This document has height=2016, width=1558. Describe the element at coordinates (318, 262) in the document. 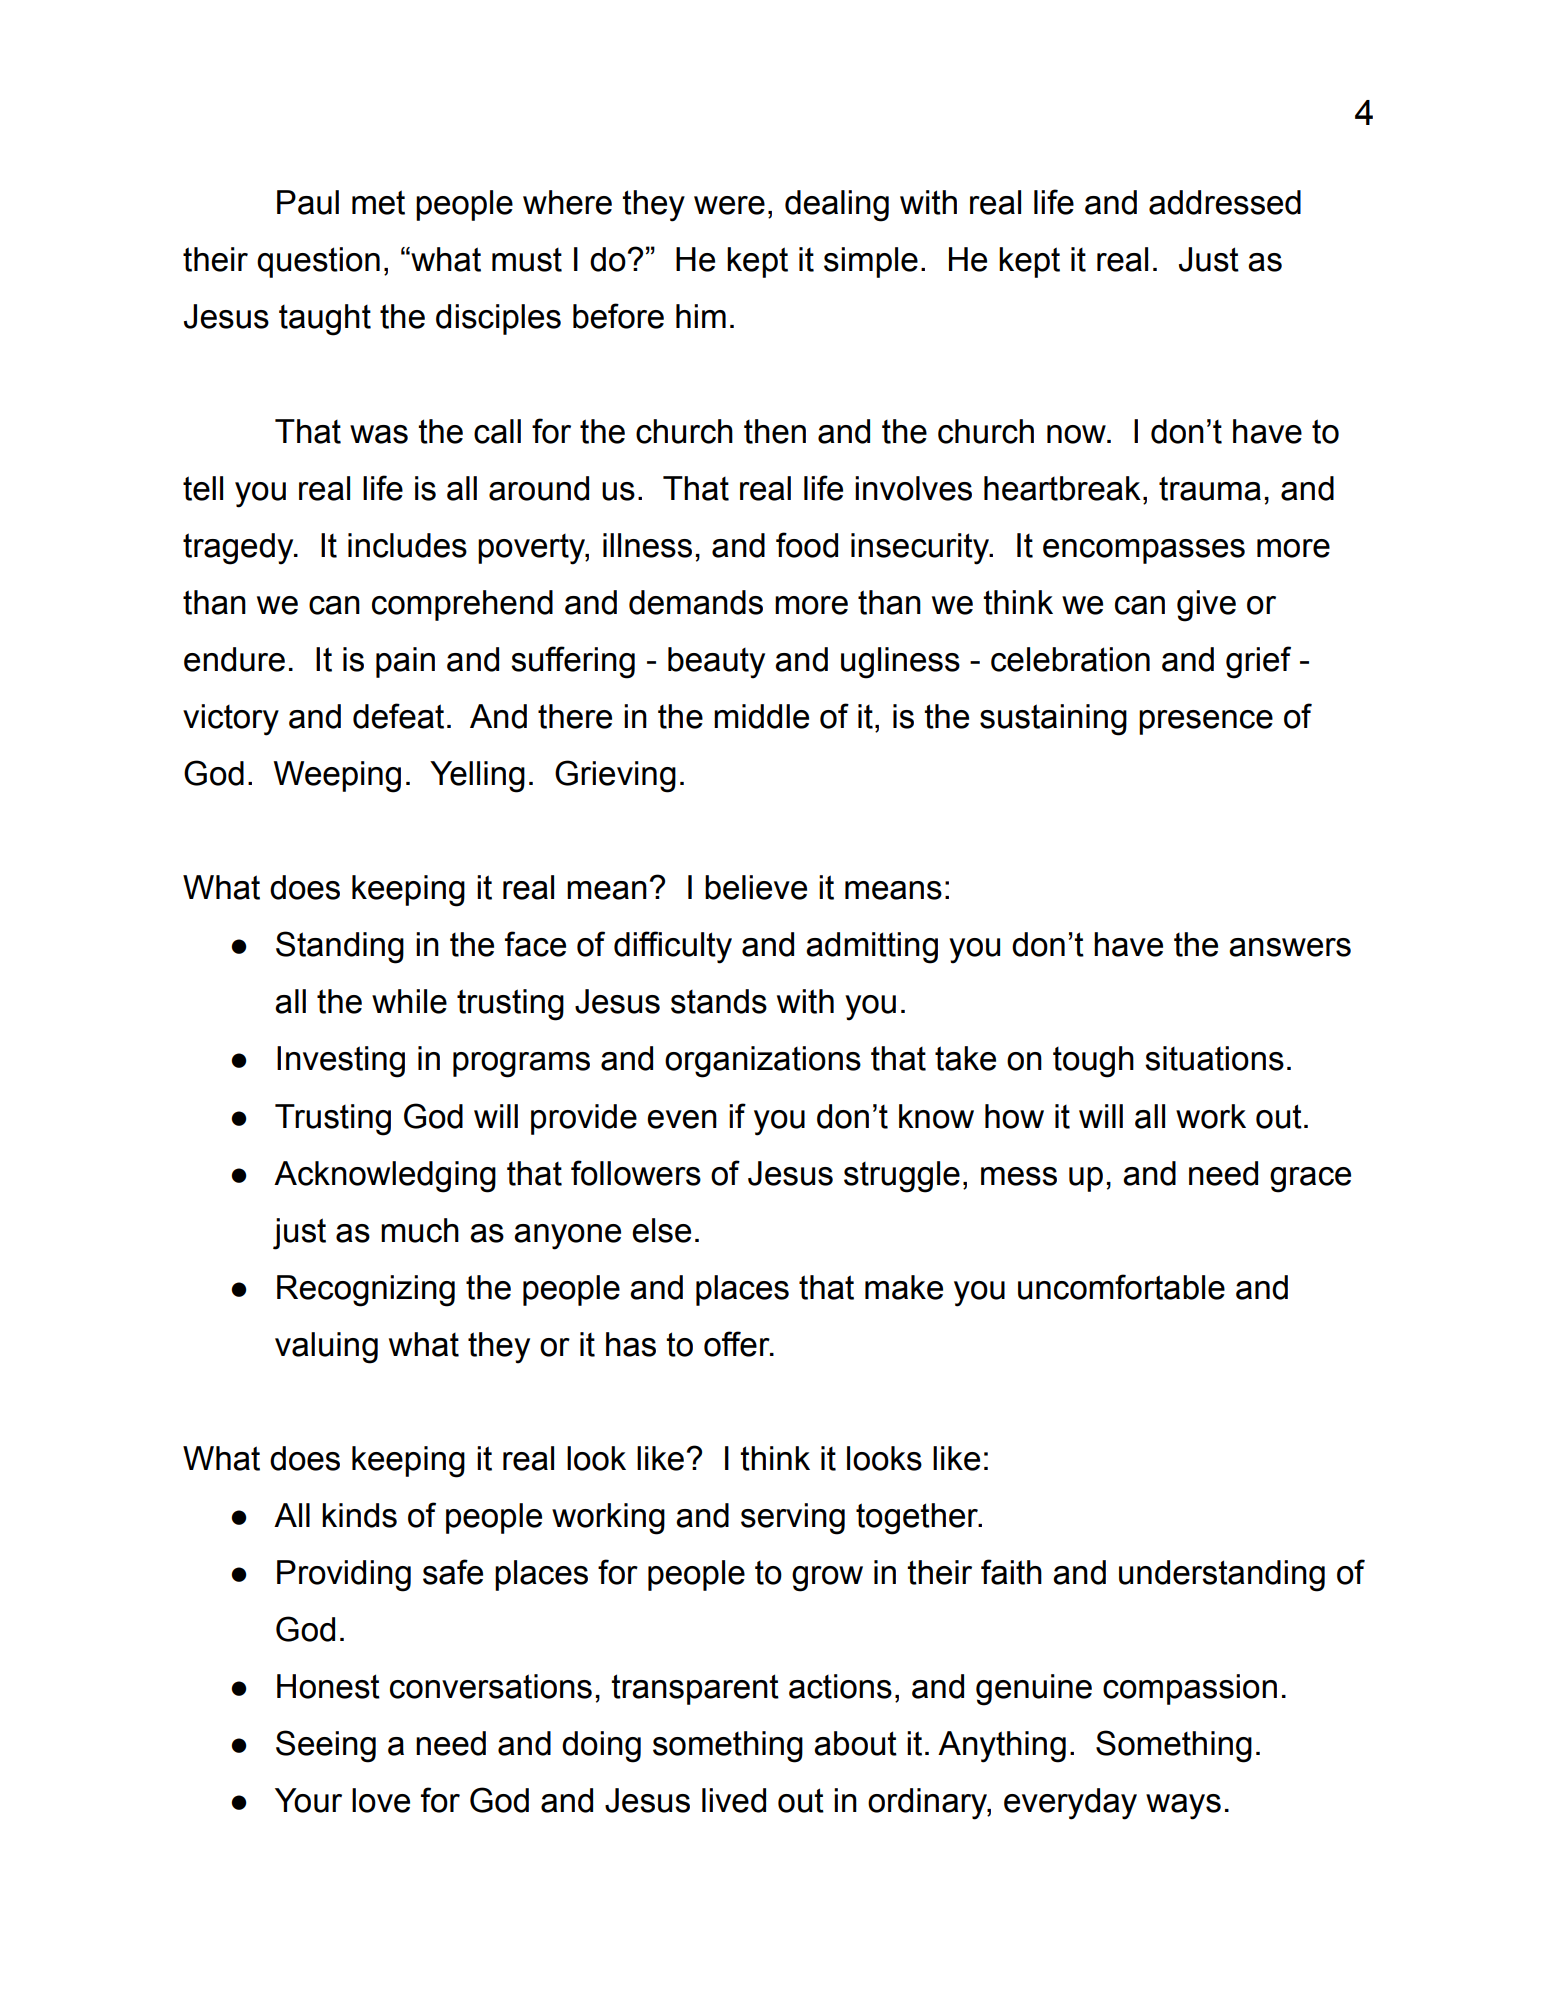

I see `question` at that location.
